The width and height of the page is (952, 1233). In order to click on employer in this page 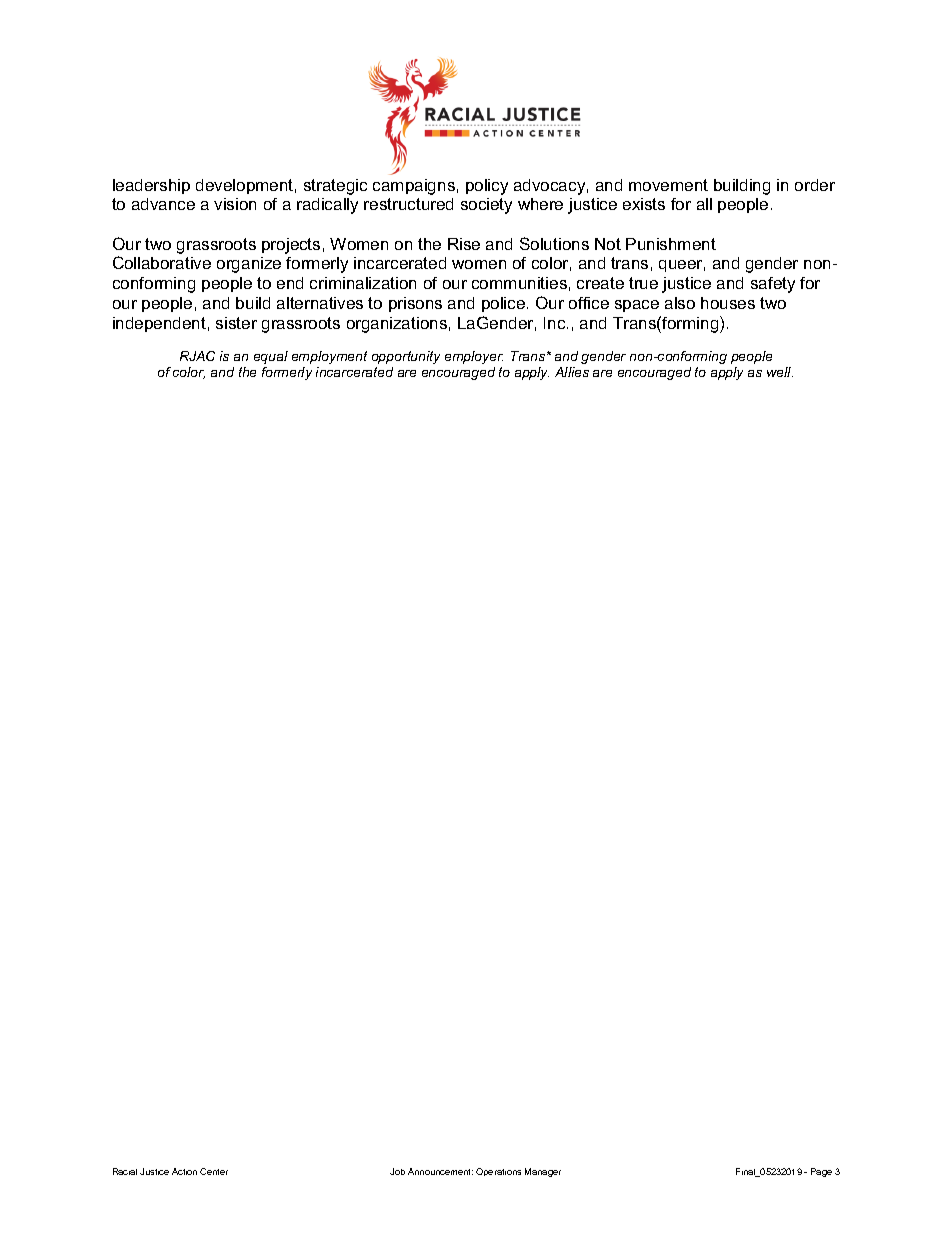, I will do `click(474, 357)`.
